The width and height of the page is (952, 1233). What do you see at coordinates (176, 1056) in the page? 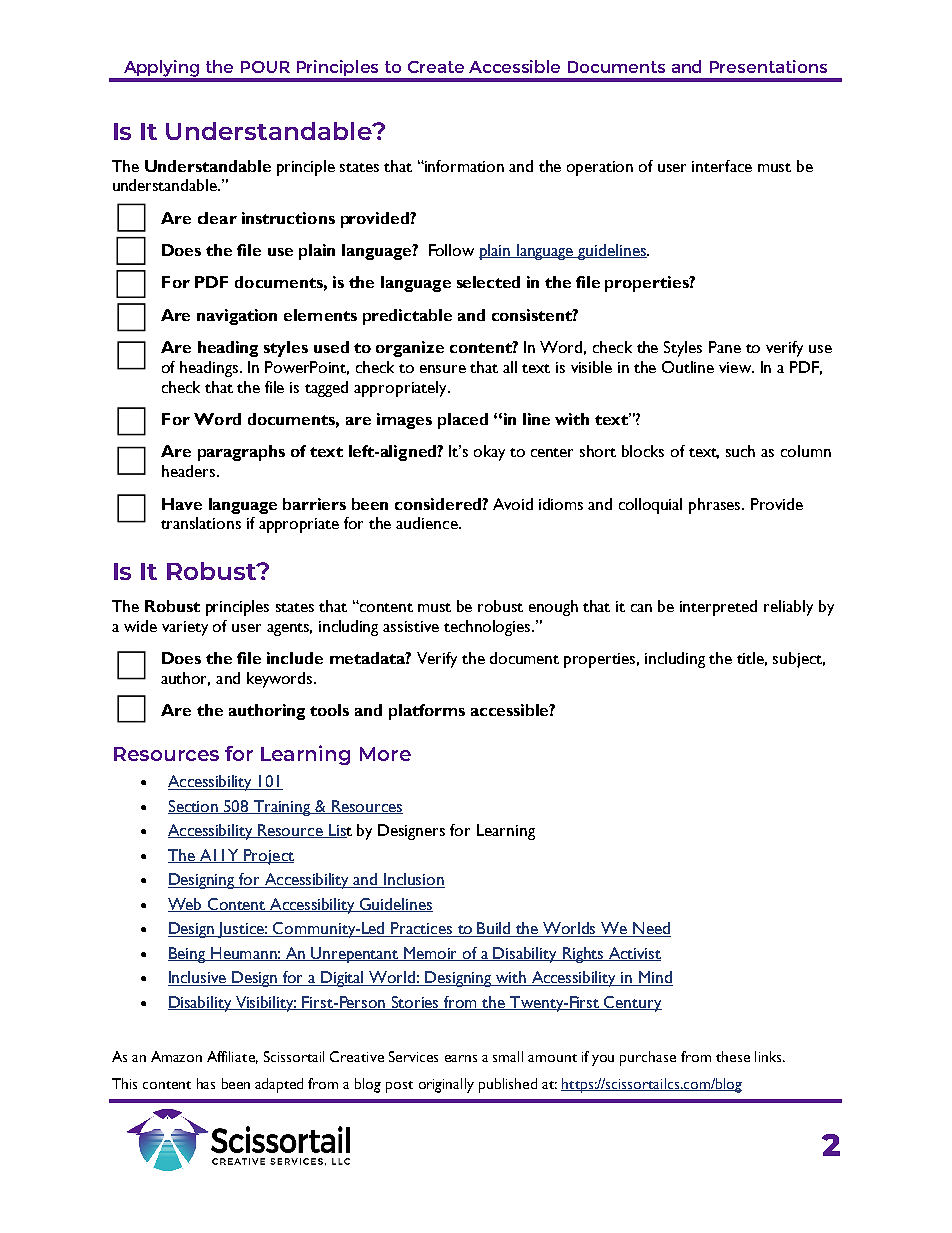
I see `Amazon` at bounding box center [176, 1056].
